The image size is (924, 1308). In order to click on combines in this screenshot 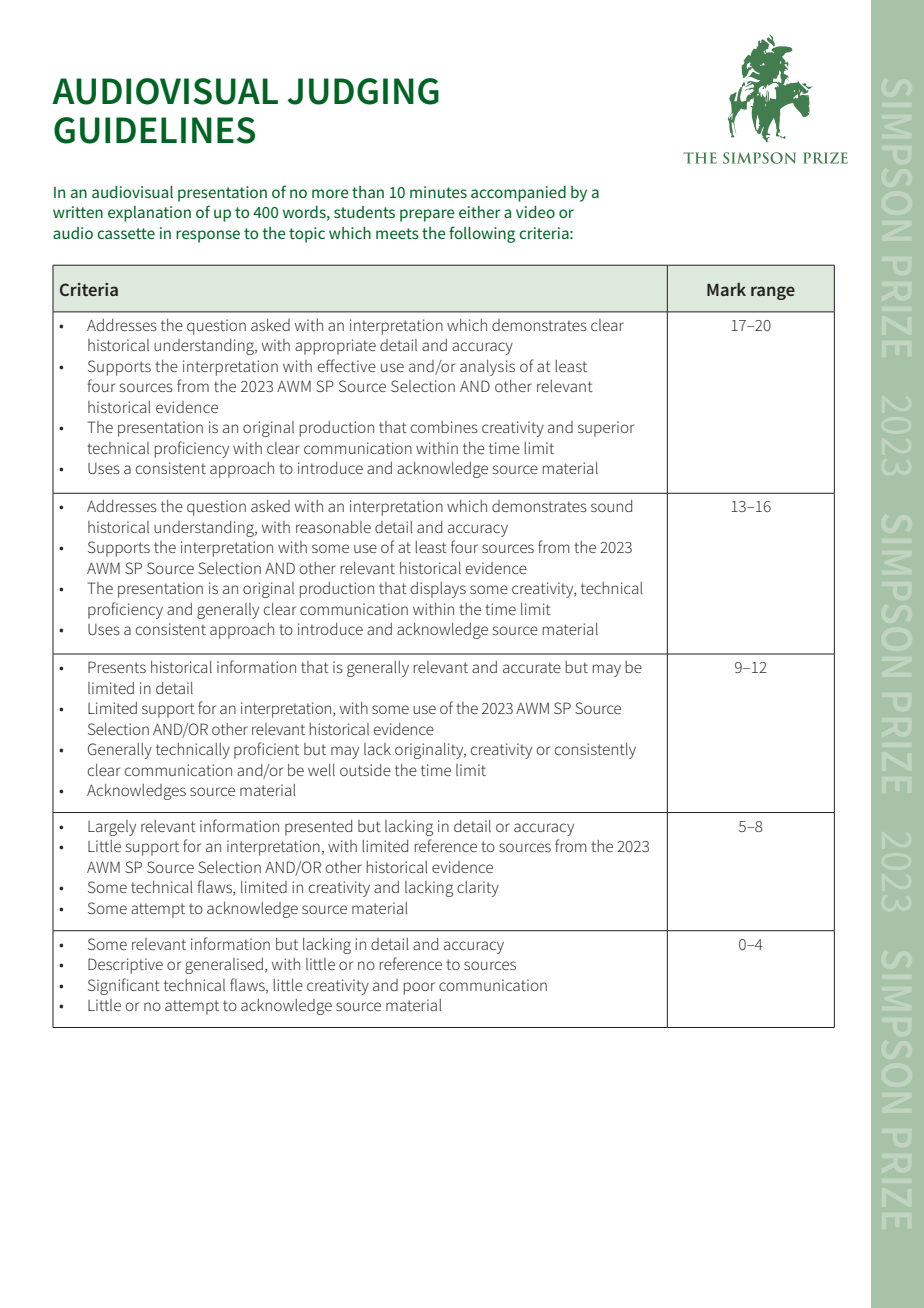, I will do `click(444, 427)`.
